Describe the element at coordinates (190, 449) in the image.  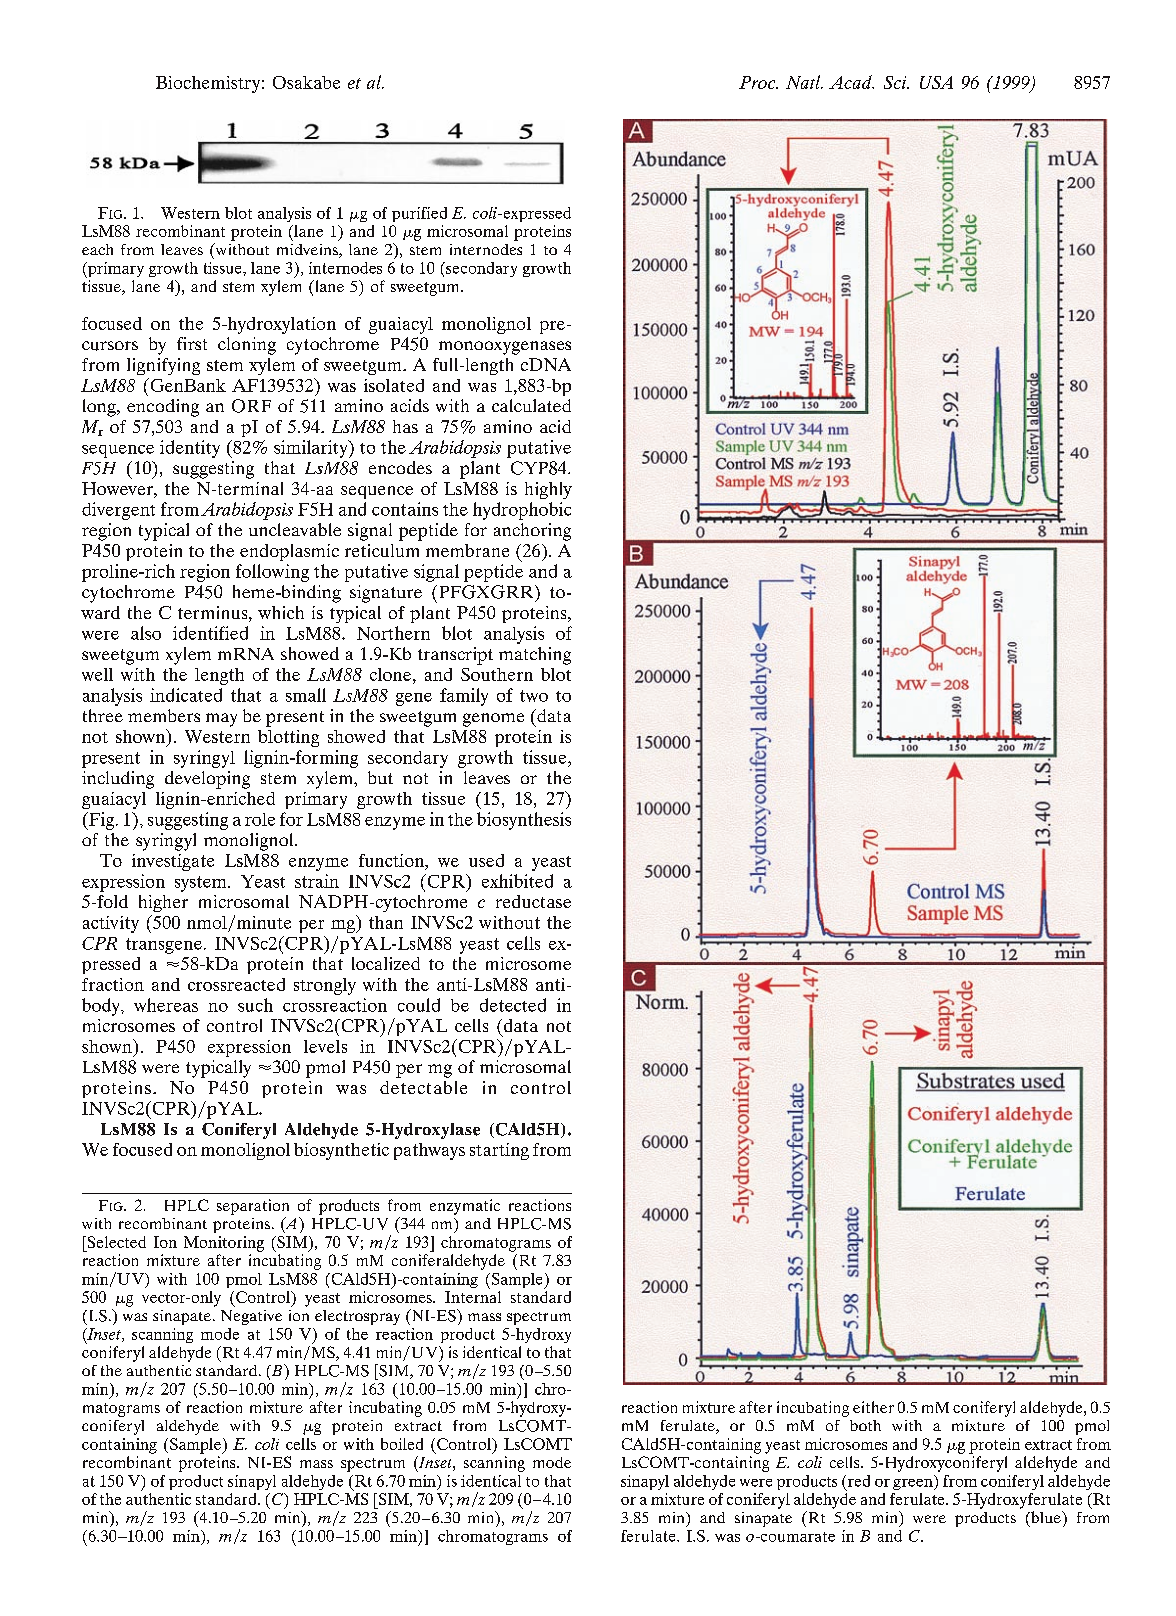
I see `identity` at that location.
